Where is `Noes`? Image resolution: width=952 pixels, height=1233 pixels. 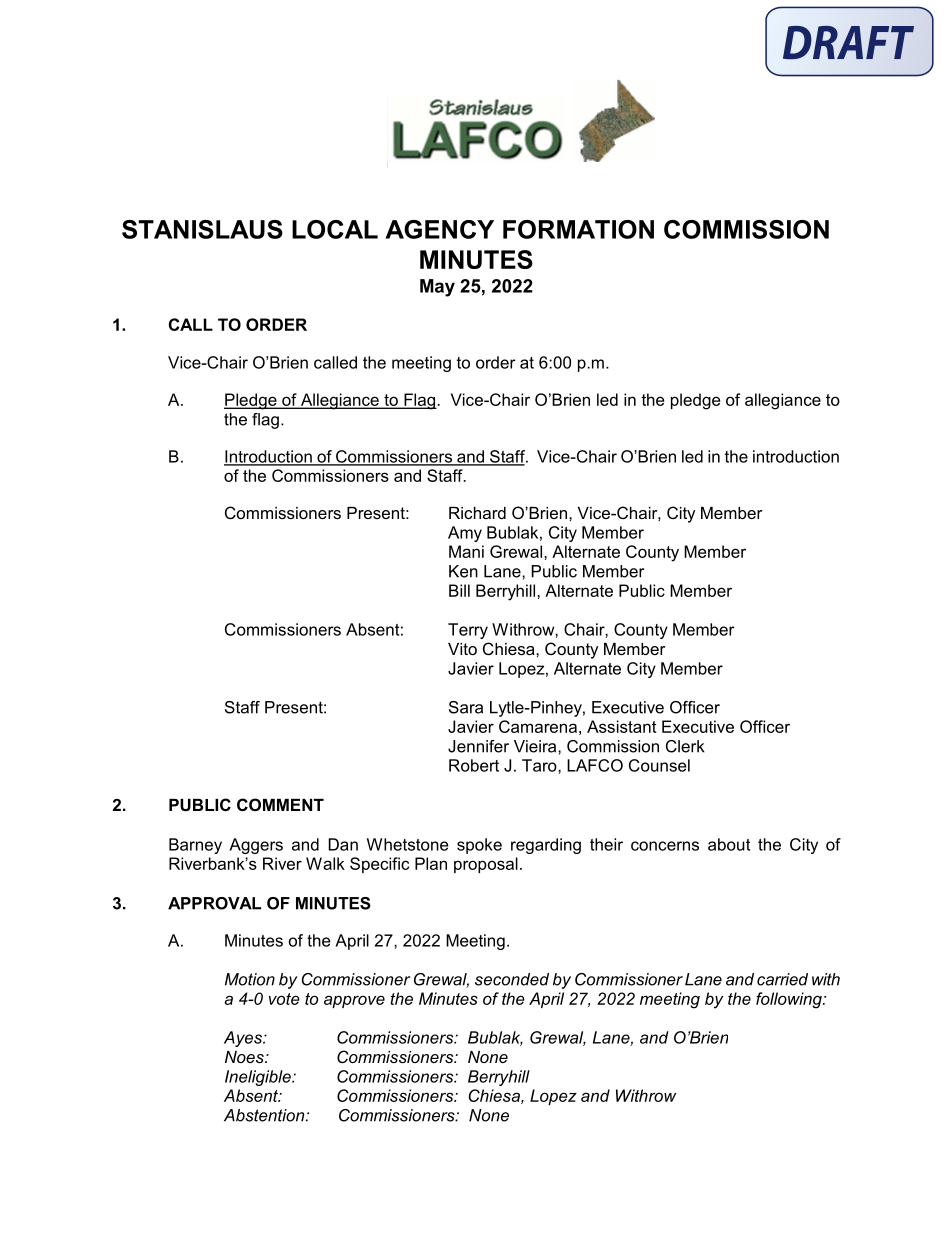
Noes is located at coordinates (245, 1057).
